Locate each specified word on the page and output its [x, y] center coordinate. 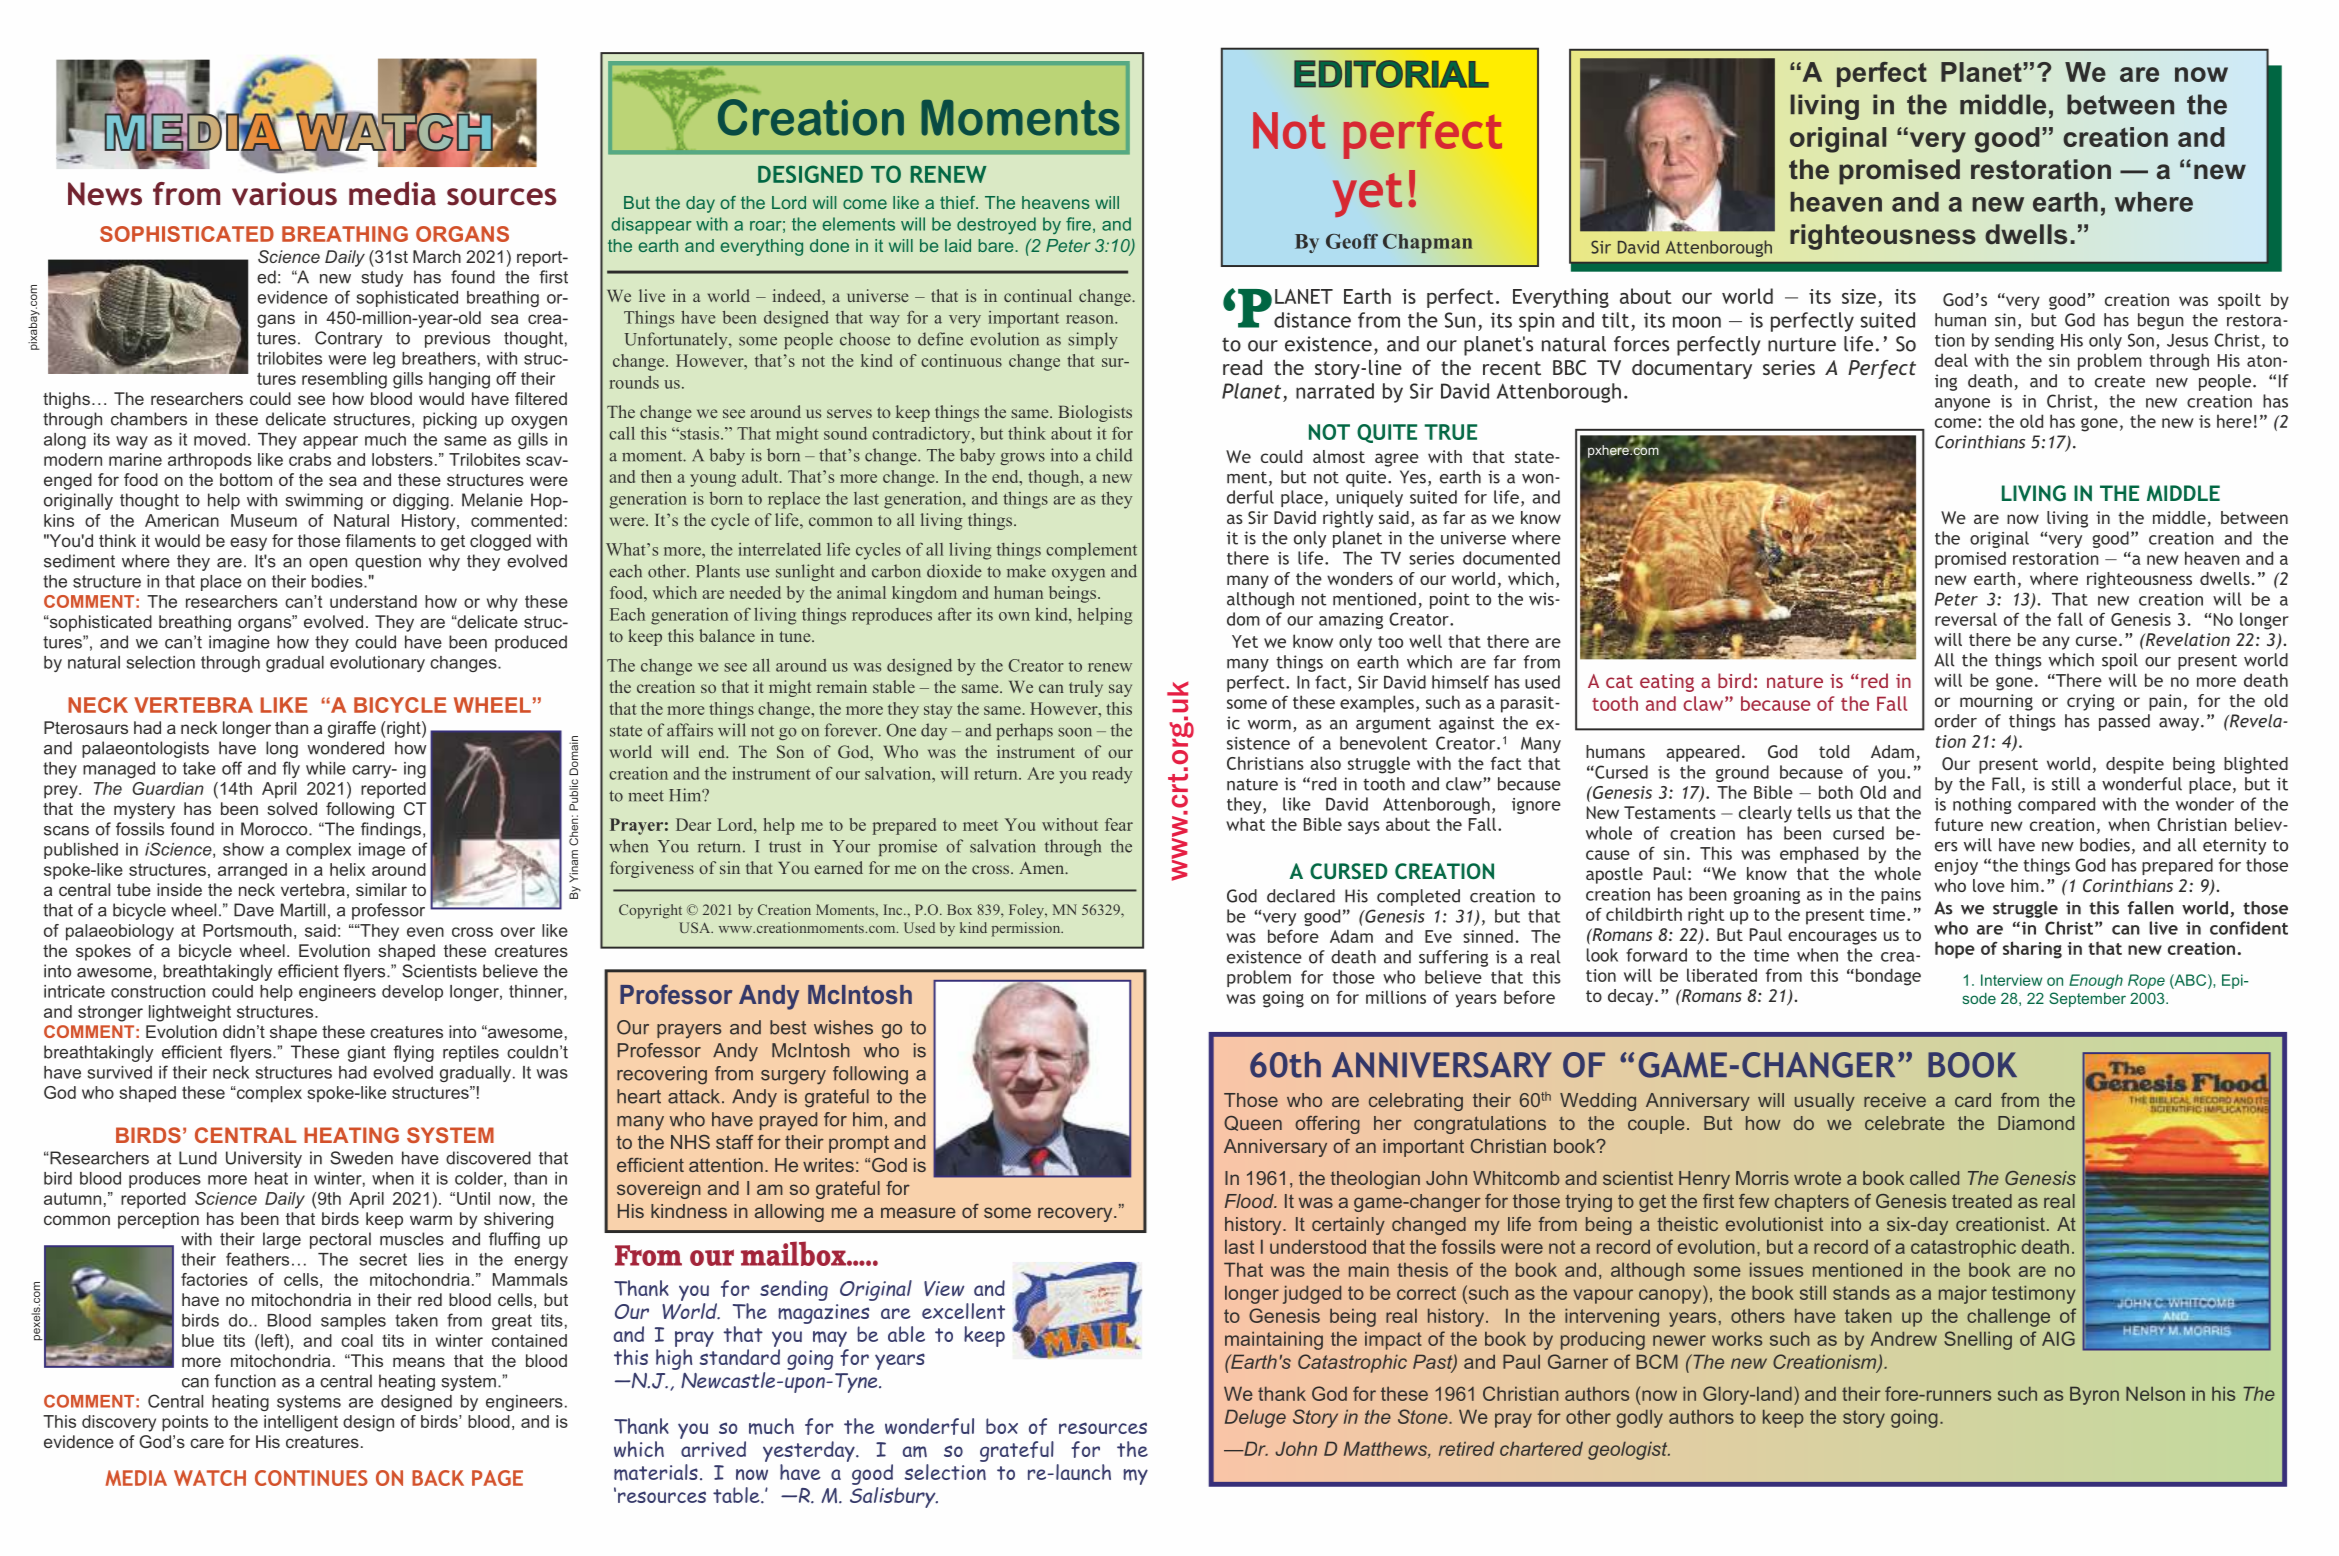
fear [1119, 824]
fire [1078, 224]
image [382, 851]
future [1959, 824]
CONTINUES [311, 1478]
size [1859, 296]
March [437, 256]
